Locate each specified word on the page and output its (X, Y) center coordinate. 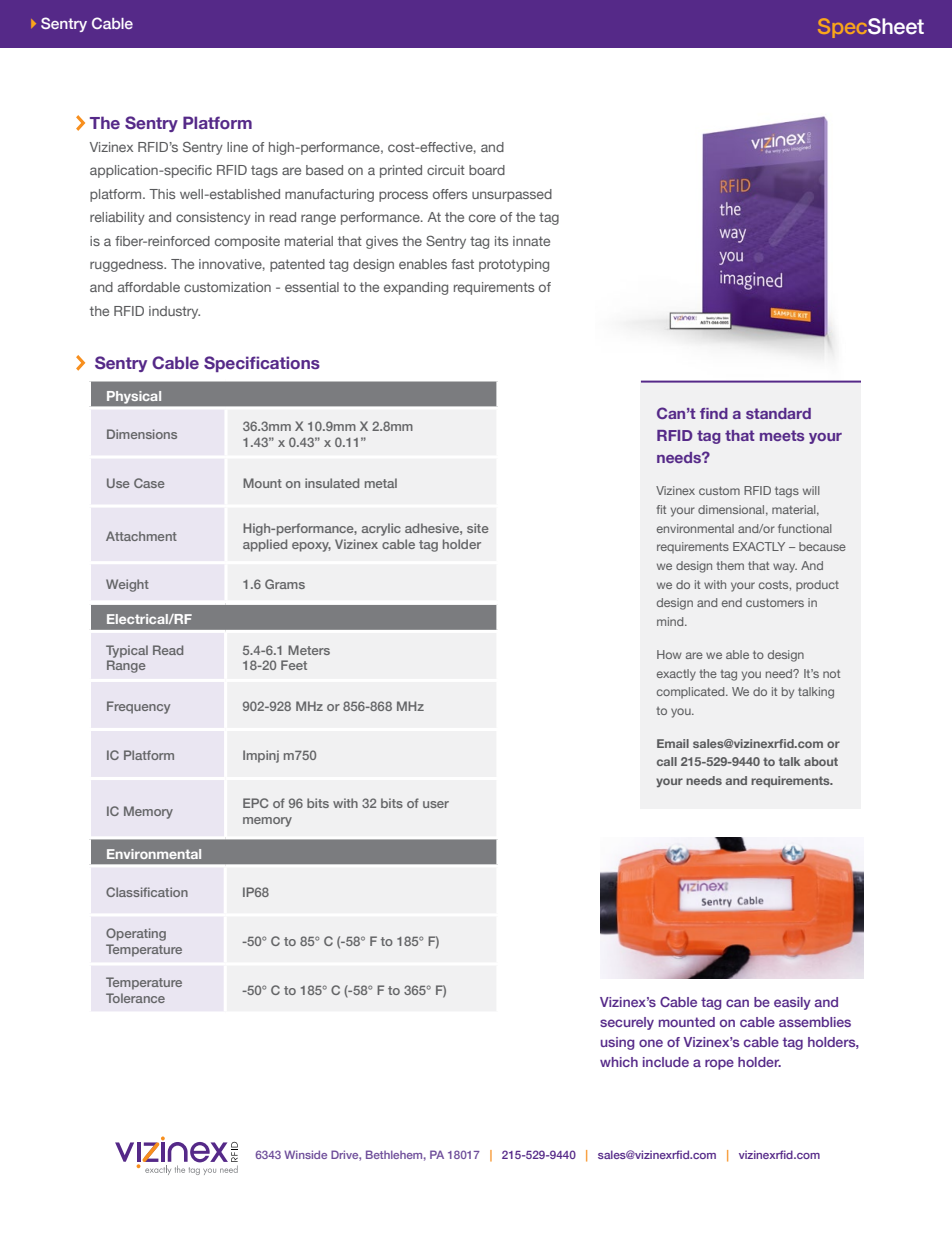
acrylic (381, 529)
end (732, 602)
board (487, 170)
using (618, 1043)
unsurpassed (512, 195)
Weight (127, 585)
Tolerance (135, 998)
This (162, 194)
